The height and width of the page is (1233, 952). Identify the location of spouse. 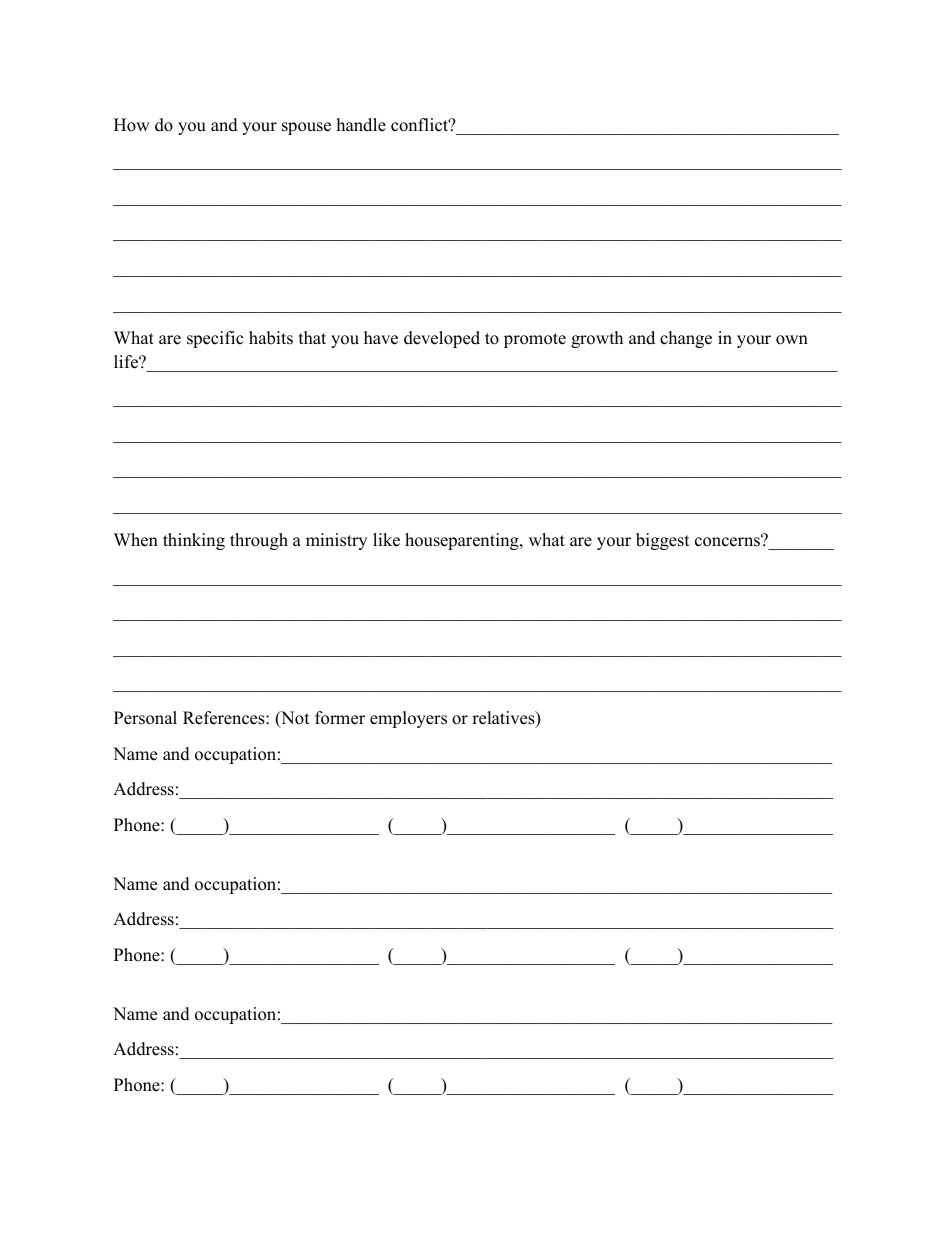
(306, 128).
